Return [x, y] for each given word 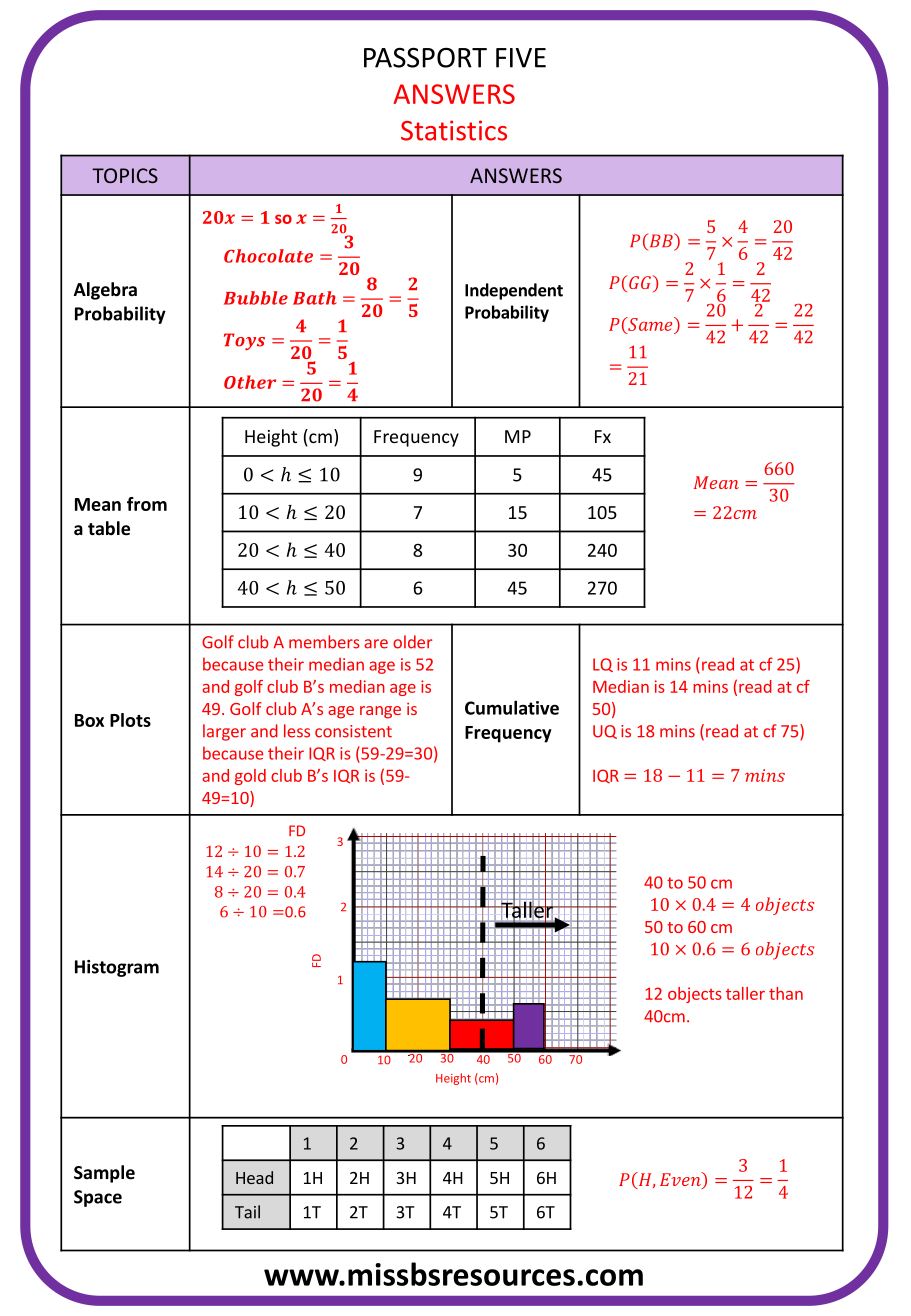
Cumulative [512, 707]
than [786, 993]
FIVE [521, 58]
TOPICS [125, 175]
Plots [130, 720]
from [147, 504]
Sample [104, 1174]
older [412, 642]
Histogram [117, 968]
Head [254, 1177]
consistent [353, 731]
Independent [514, 291]
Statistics [454, 130]
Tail [247, 1212]
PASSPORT [425, 57]
